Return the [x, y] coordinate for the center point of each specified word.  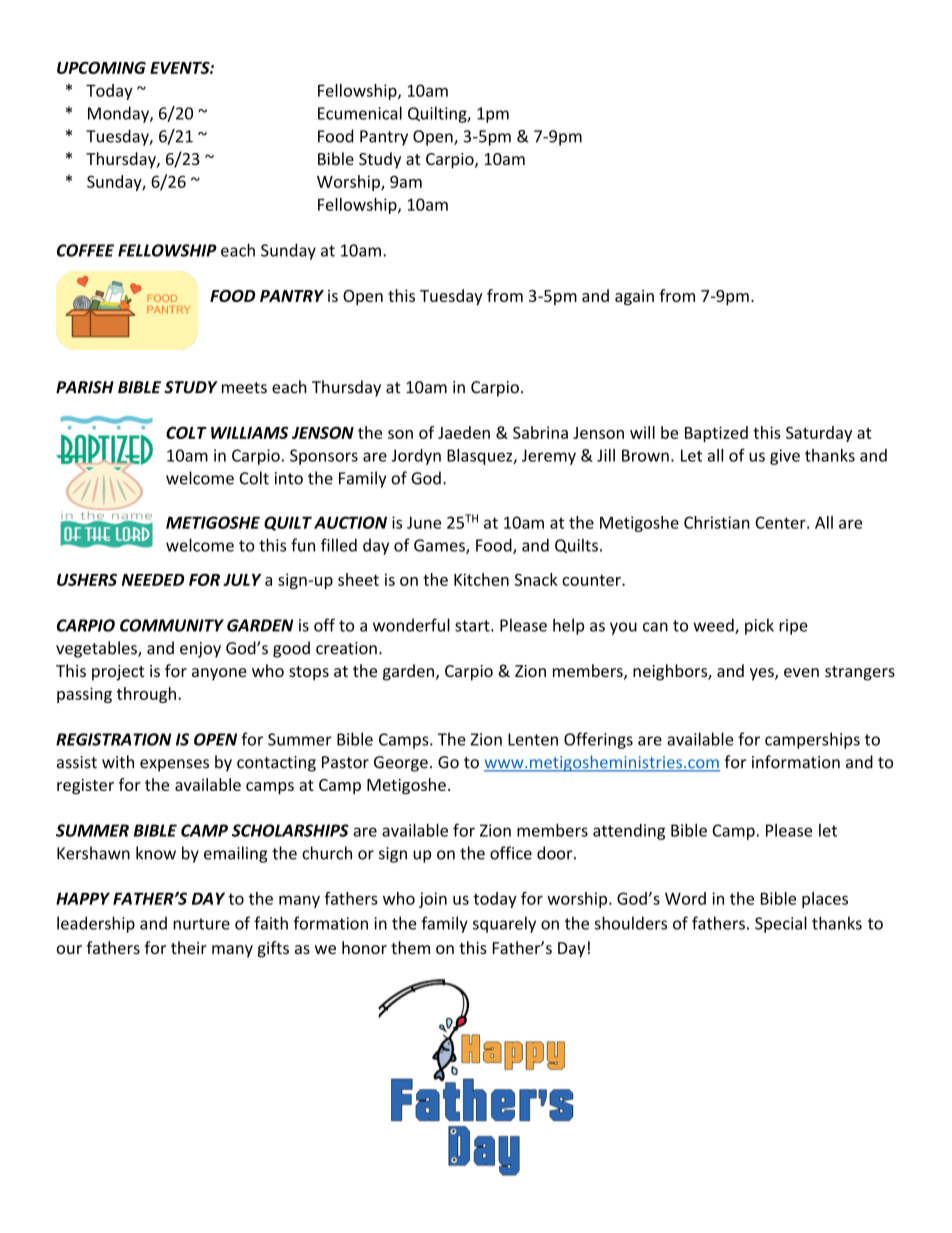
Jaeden [464, 432]
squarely [504, 924]
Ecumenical [360, 113]
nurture [201, 924]
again [634, 298]
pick [759, 626]
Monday [119, 114]
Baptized [716, 434]
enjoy [200, 650]
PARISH [85, 387]
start [473, 626]
